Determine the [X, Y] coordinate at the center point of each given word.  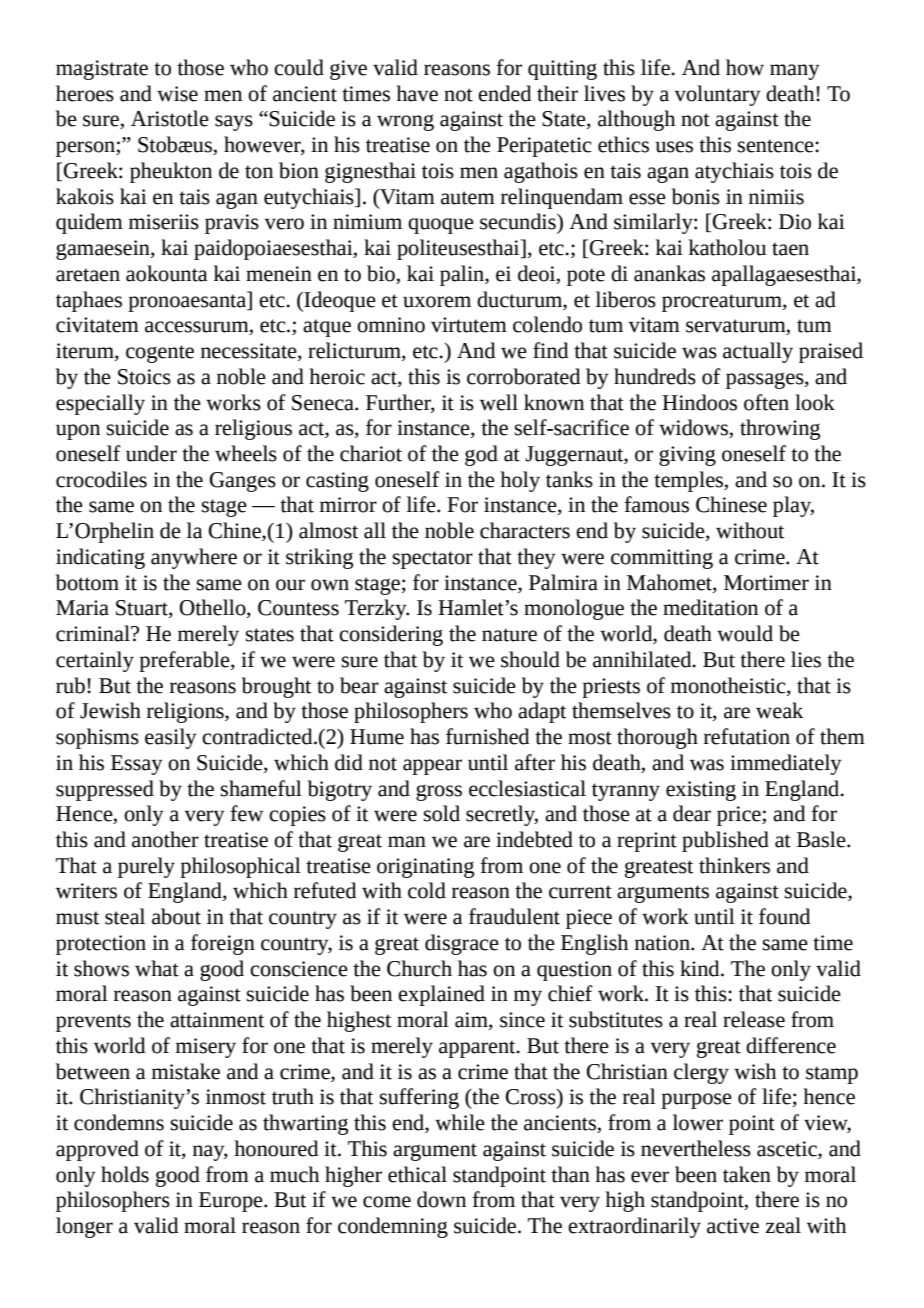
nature [509, 635]
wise [177, 94]
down [441, 1199]
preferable [185, 661]
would [745, 633]
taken [747, 1174]
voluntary [718, 95]
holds [125, 1174]
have [417, 93]
